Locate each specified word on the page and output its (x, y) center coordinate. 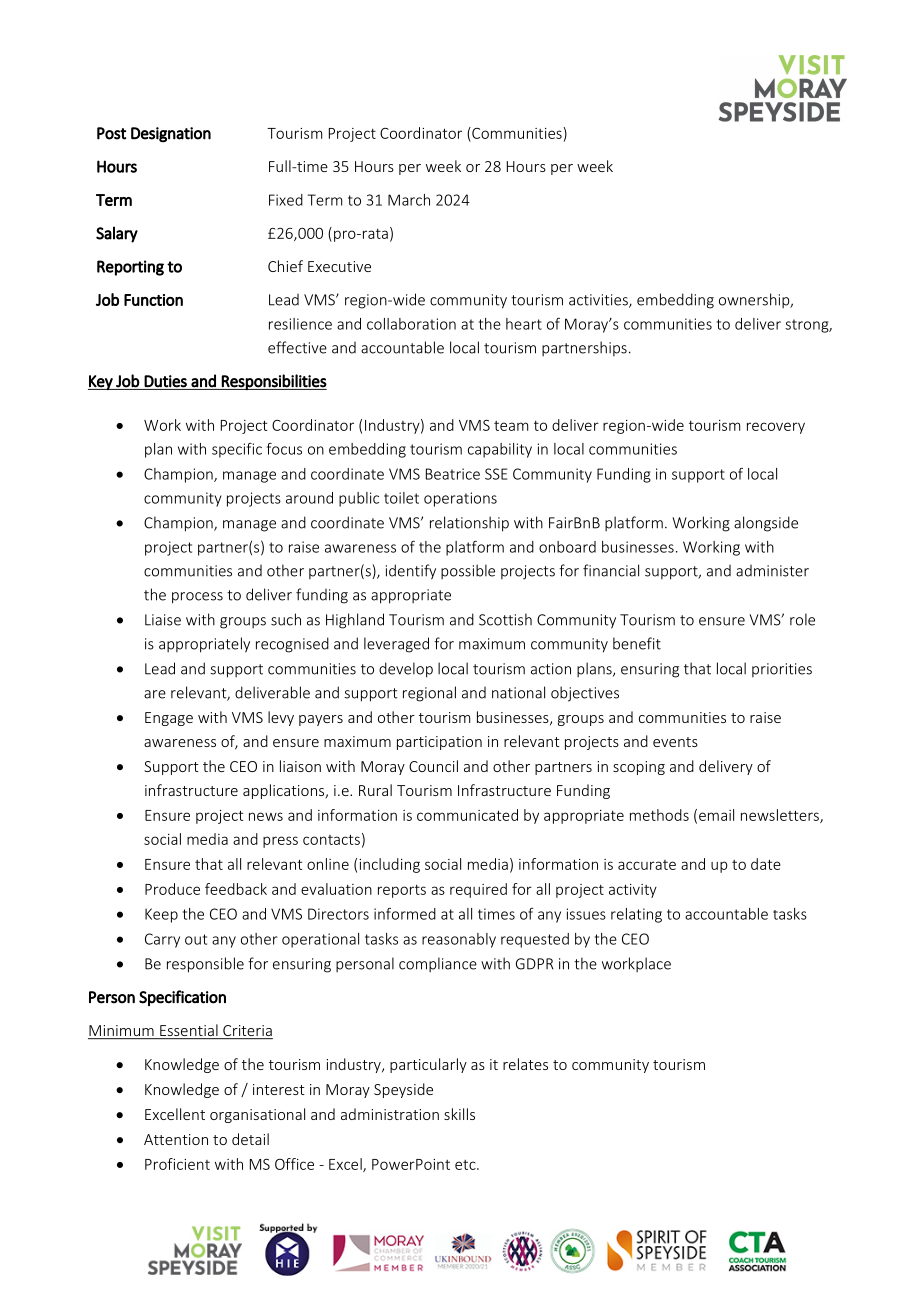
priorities (782, 670)
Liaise (163, 620)
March (409, 200)
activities (599, 301)
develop (406, 670)
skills (459, 1114)
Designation (171, 135)
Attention (176, 1139)
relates (525, 1064)
